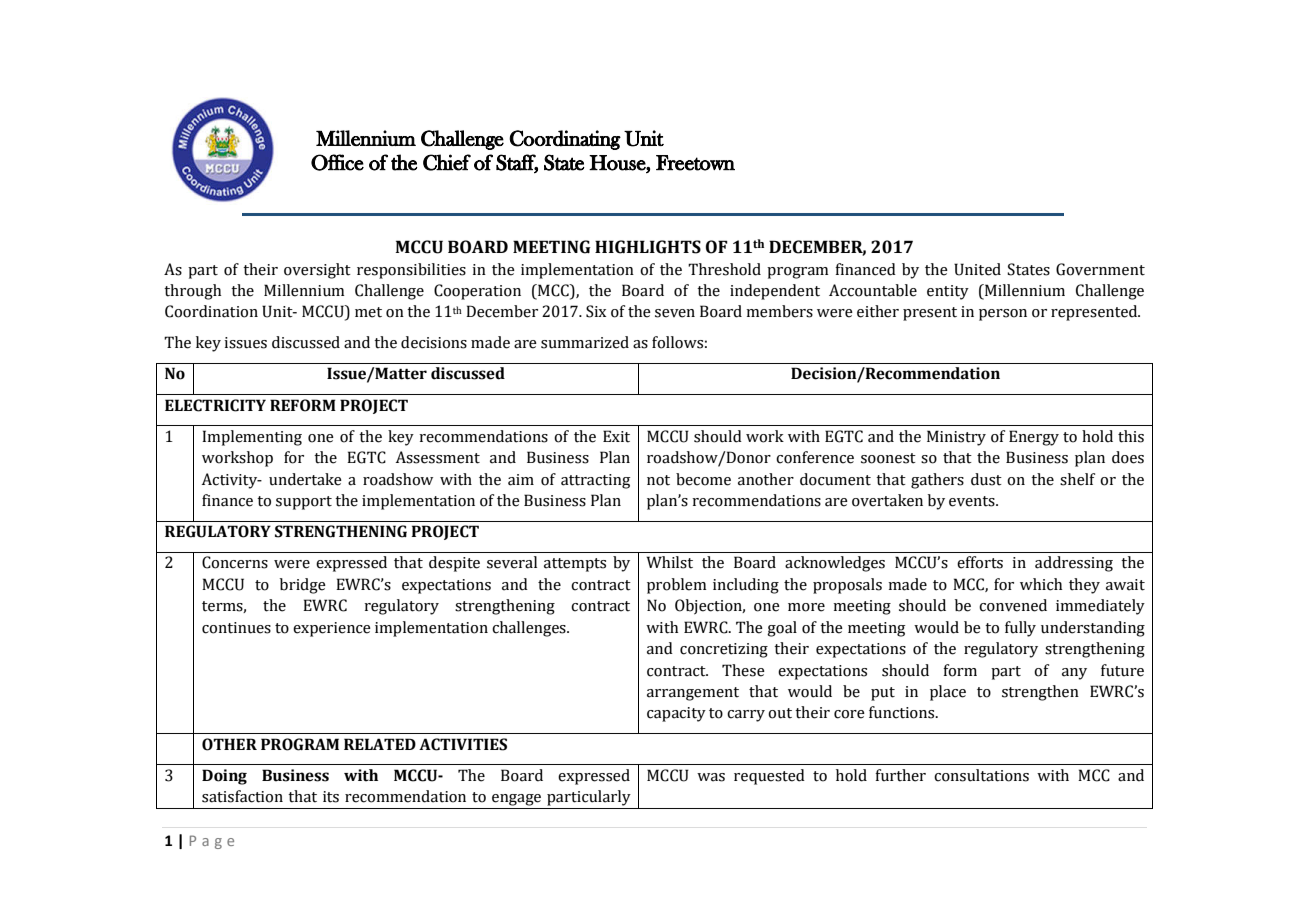 This screenshot has width=1308, height=924. What do you see at coordinates (331, 797) in the screenshot?
I see `its` at bounding box center [331, 797].
